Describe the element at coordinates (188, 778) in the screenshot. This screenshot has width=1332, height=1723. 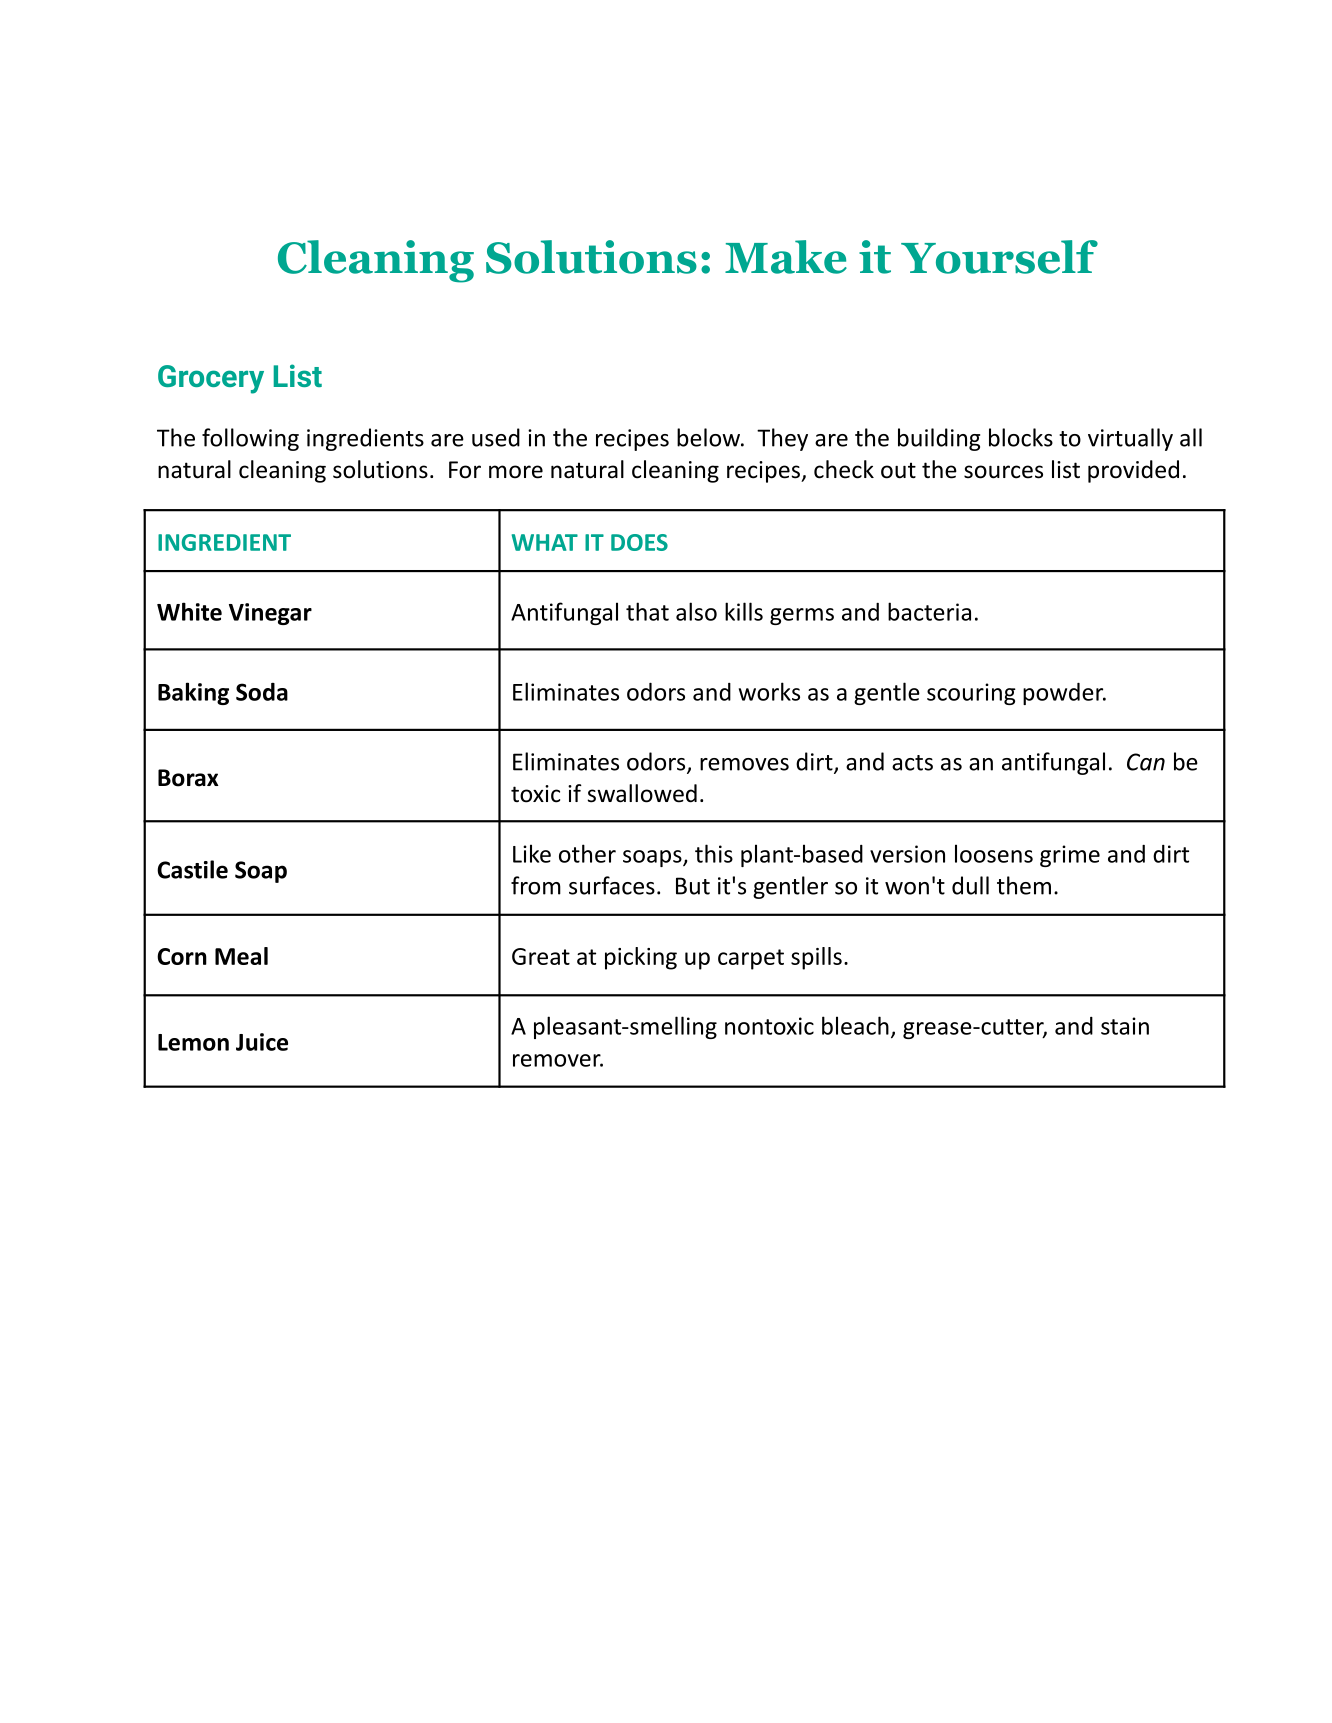
I see `Borax` at that location.
